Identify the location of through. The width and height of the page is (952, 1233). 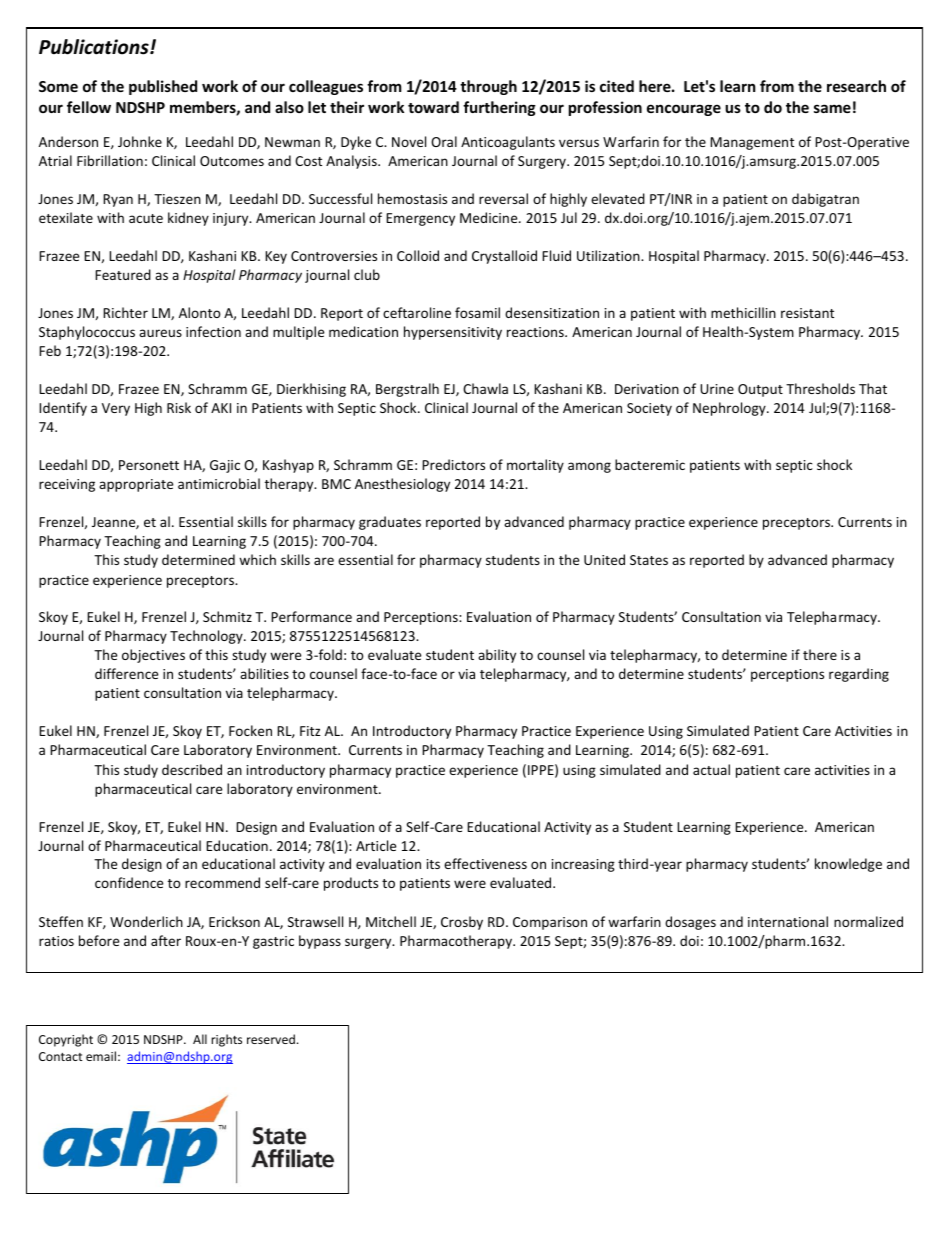
(488, 87).
